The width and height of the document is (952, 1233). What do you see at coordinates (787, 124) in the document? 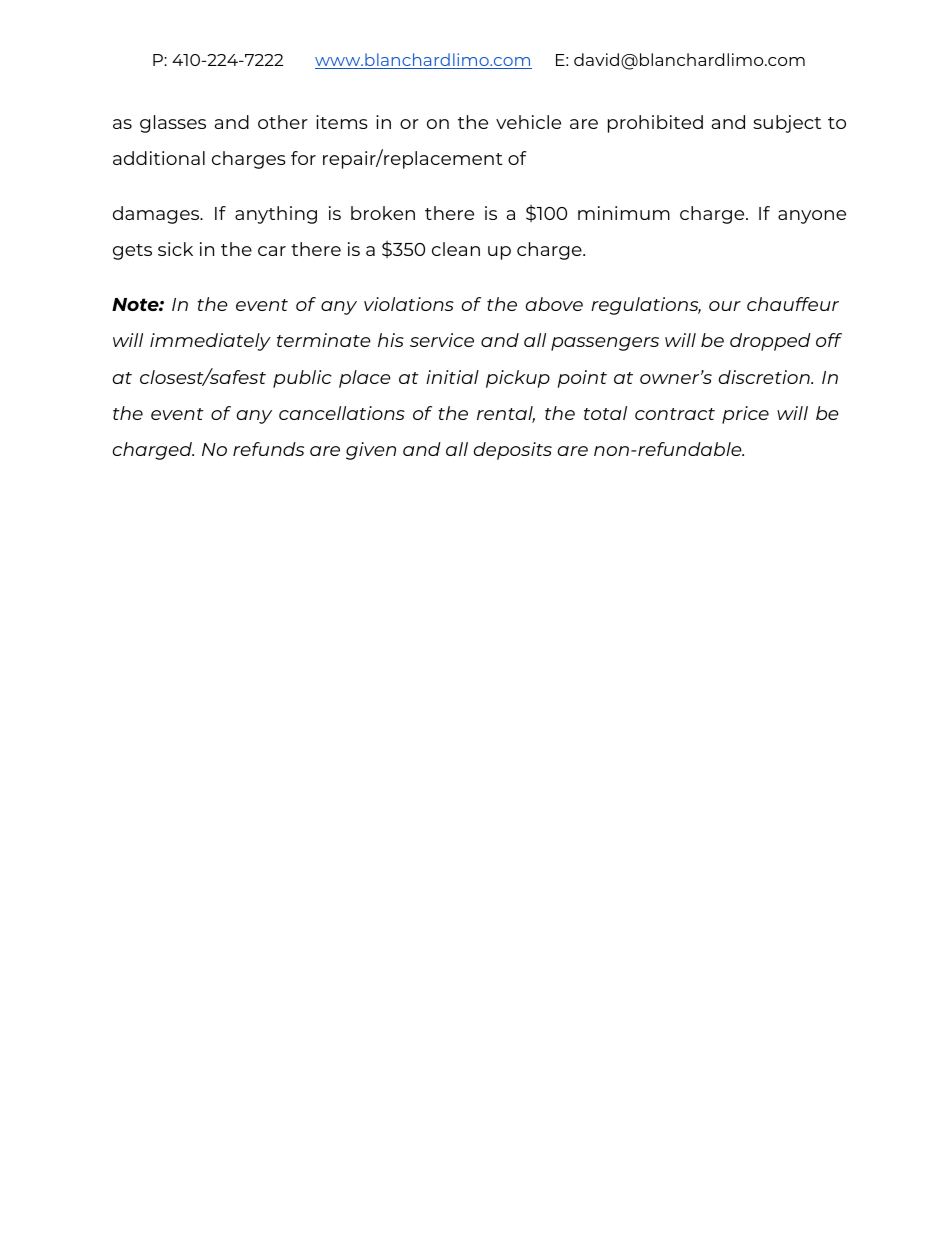
I see `subject` at bounding box center [787, 124].
